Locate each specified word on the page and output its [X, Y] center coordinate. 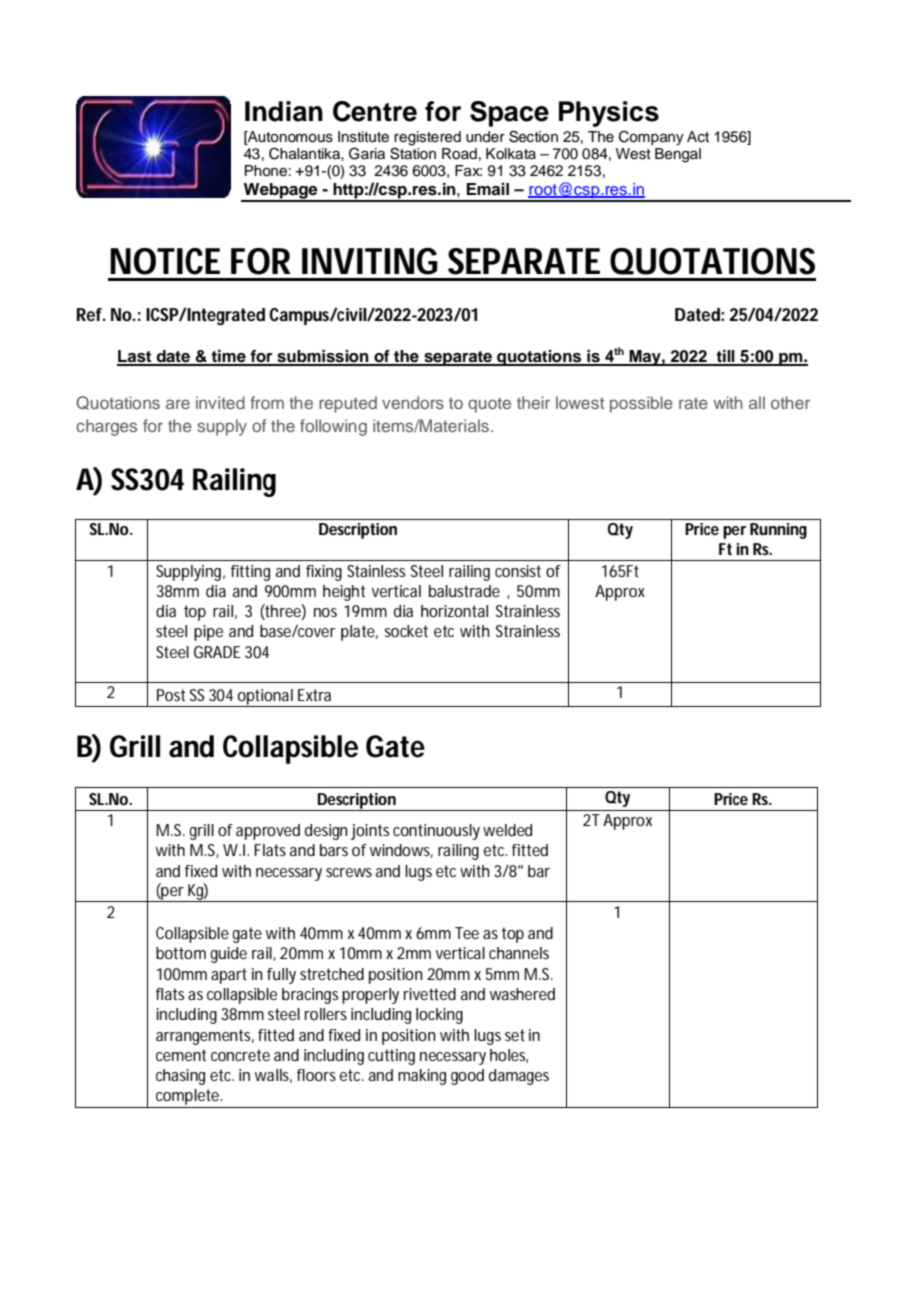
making [422, 1077]
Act [698, 137]
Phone [266, 171]
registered [427, 139]
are [178, 404]
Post [171, 695]
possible [641, 404]
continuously [436, 832]
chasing [180, 1077]
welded [507, 830]
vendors [413, 402]
